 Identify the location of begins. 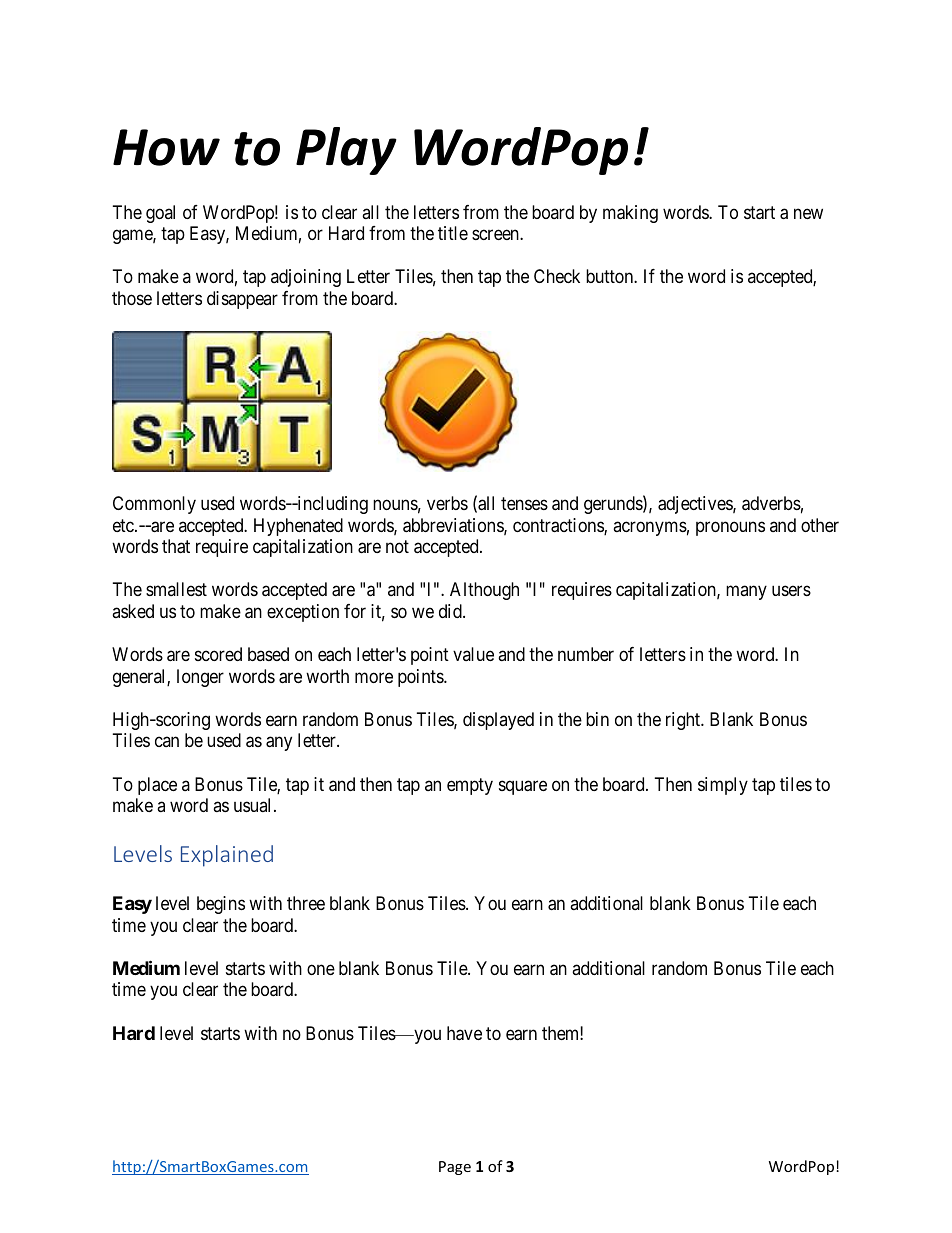
(221, 905).
